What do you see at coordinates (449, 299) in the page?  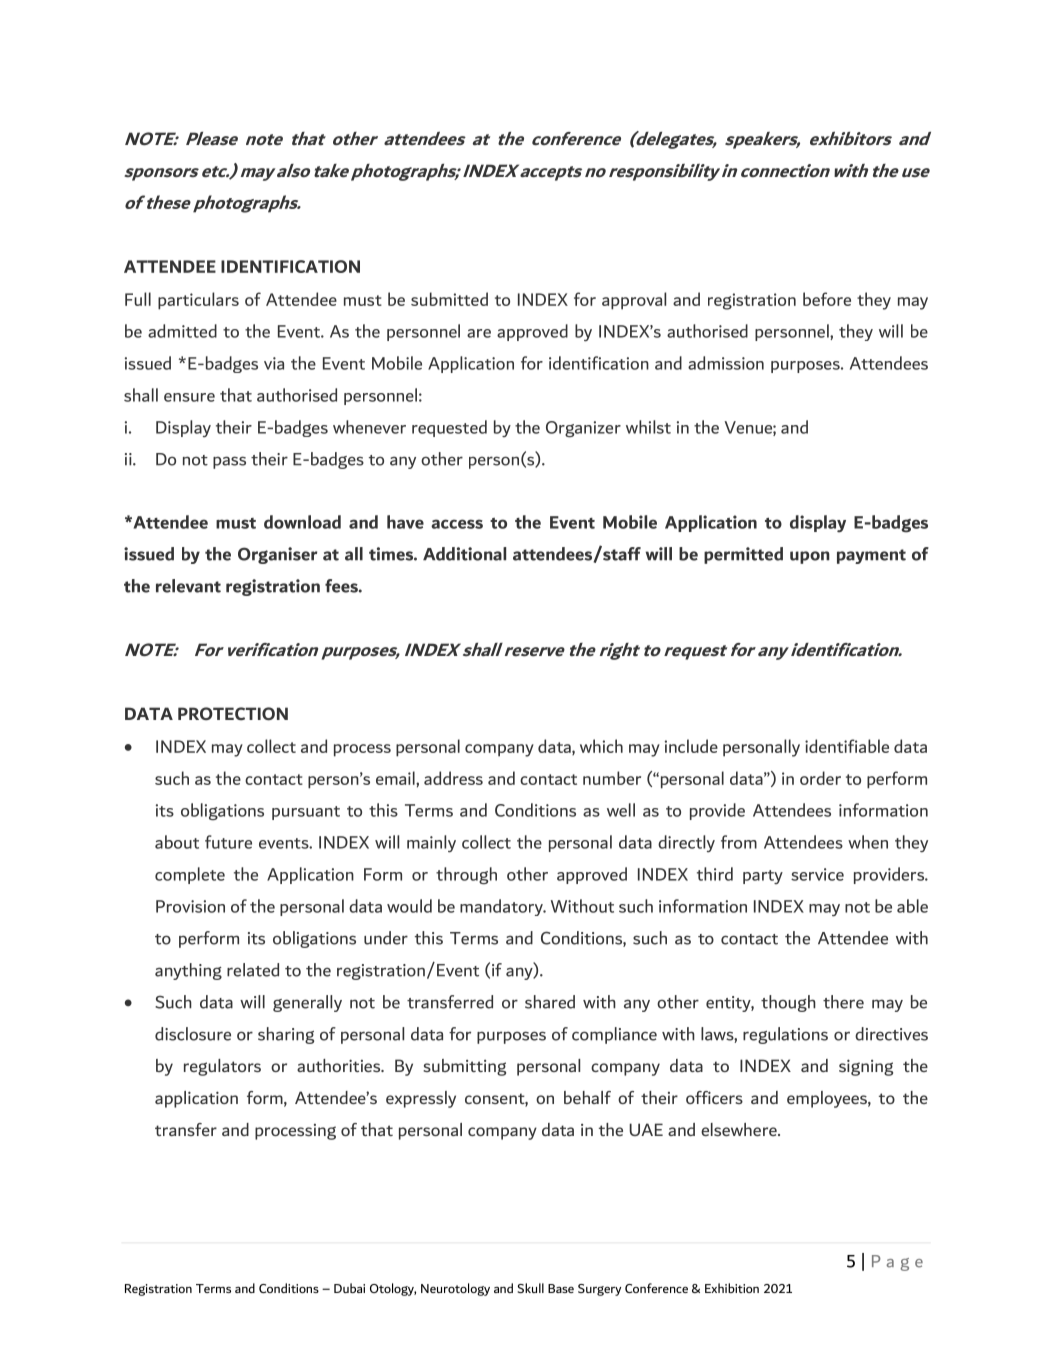 I see `submitted` at bounding box center [449, 299].
